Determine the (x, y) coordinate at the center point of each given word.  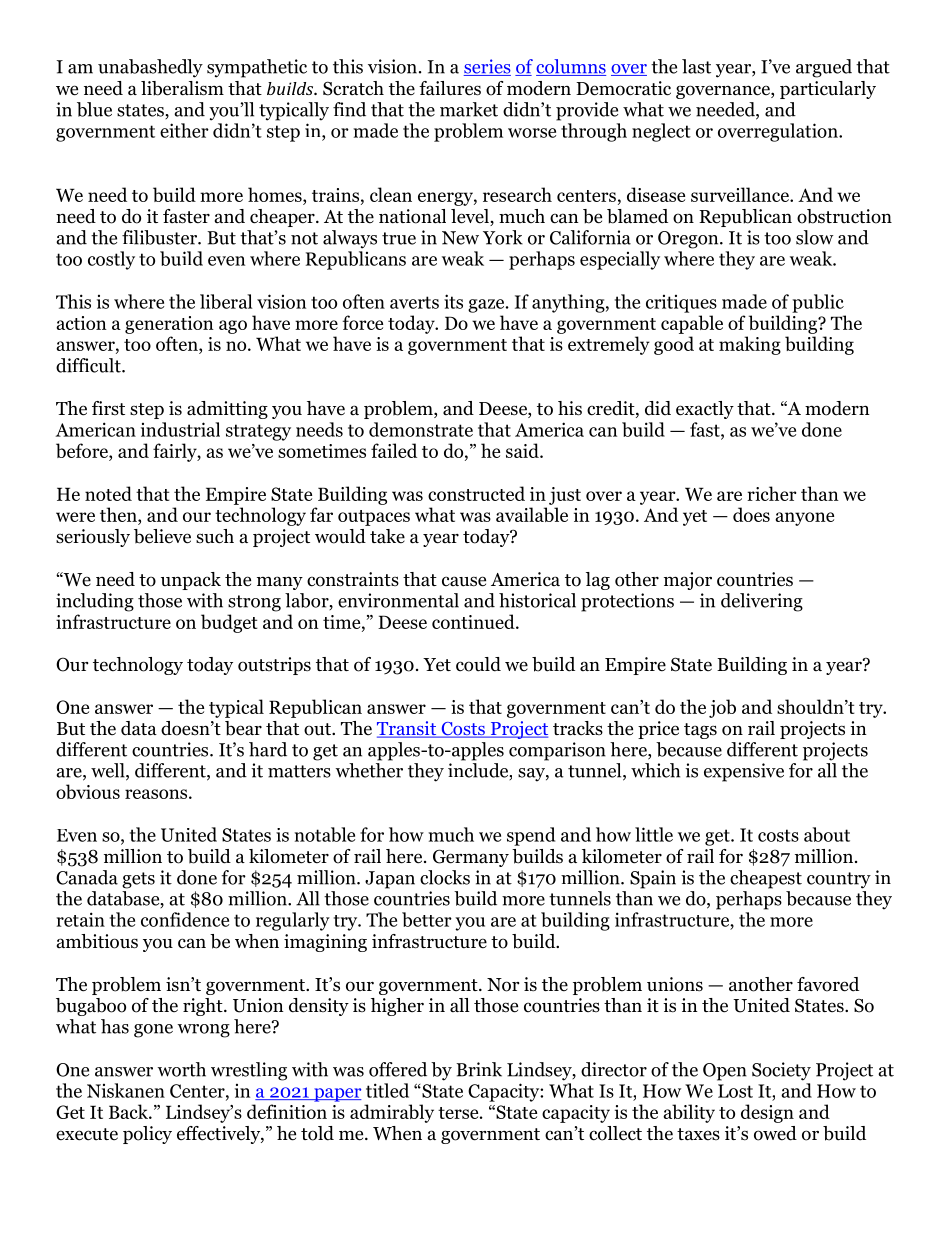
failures (450, 88)
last (696, 66)
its (453, 301)
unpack (191, 581)
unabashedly (150, 68)
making (750, 345)
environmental (398, 600)
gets (138, 880)
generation (169, 325)
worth (181, 1069)
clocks (445, 877)
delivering (762, 602)
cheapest (766, 879)
